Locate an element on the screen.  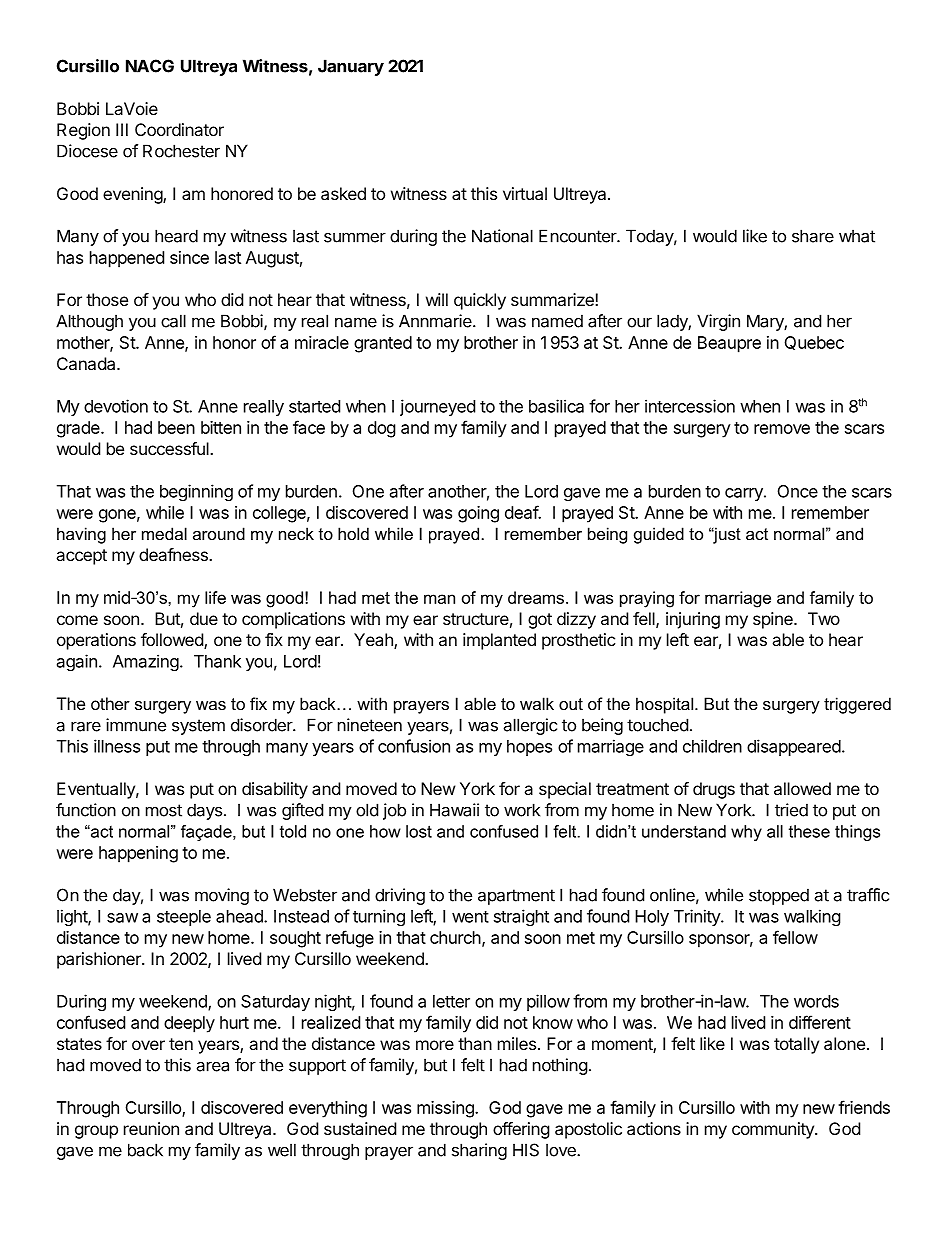
Coordinator is located at coordinates (179, 129).
